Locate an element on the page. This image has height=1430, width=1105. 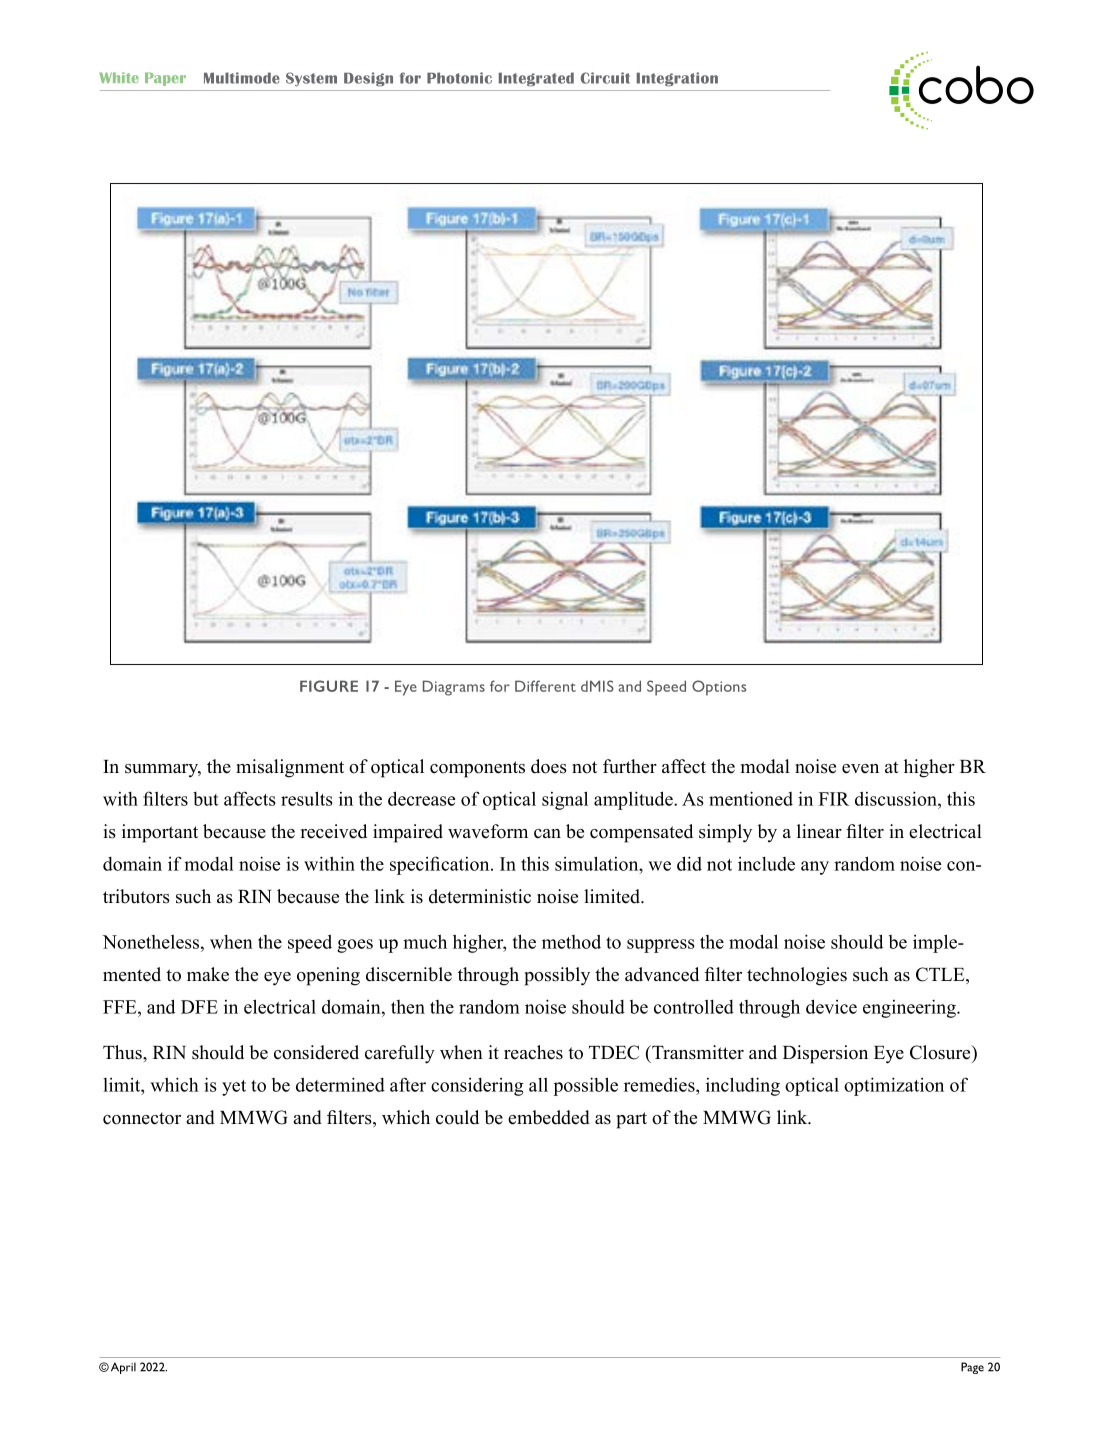
Multimode is located at coordinates (242, 78).
